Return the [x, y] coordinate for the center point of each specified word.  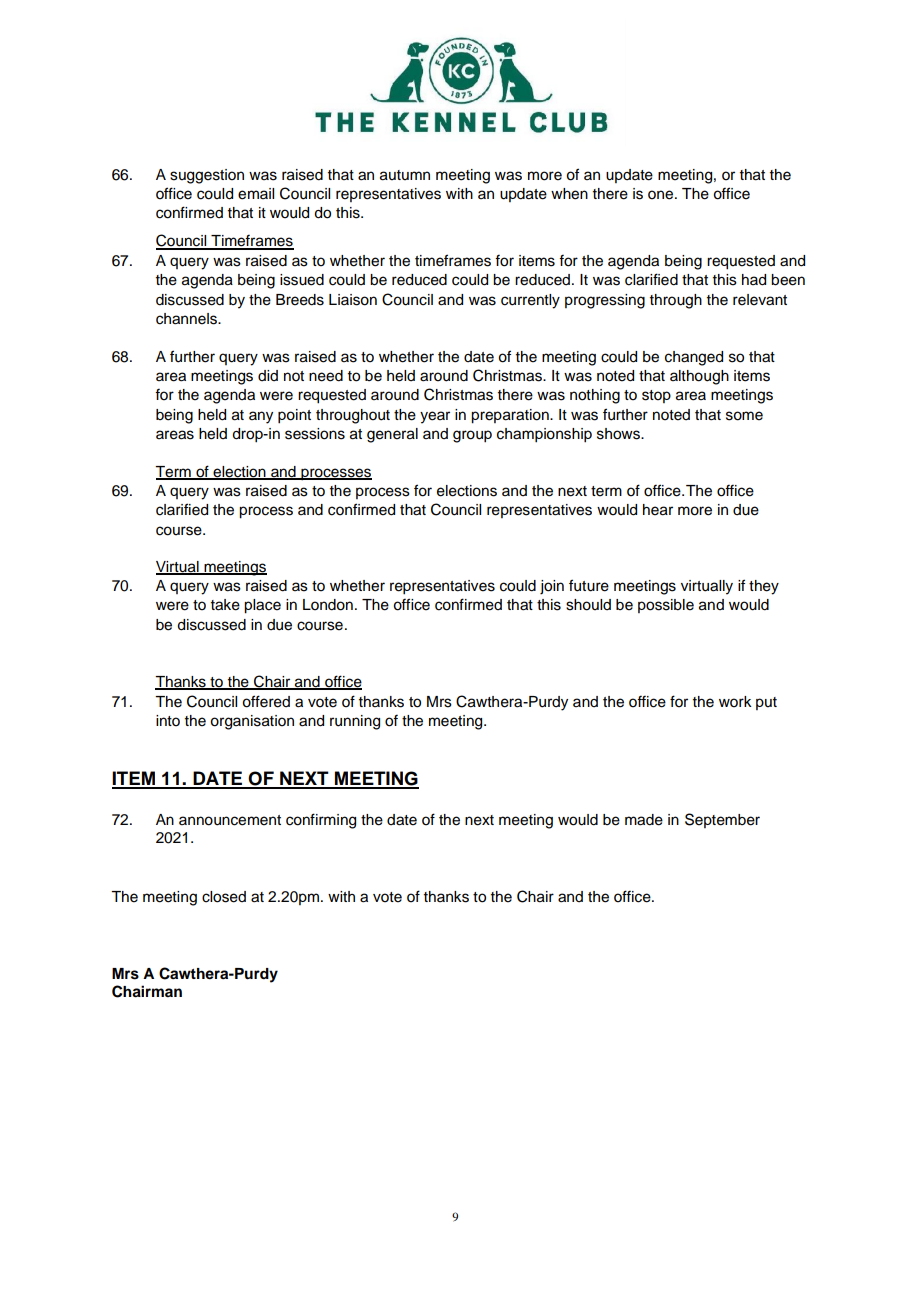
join [552, 587]
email [256, 194]
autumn [405, 175]
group [472, 436]
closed [224, 897]
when [569, 194]
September [722, 820]
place [262, 606]
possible [666, 606]
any [261, 417]
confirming [321, 821]
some [744, 416]
